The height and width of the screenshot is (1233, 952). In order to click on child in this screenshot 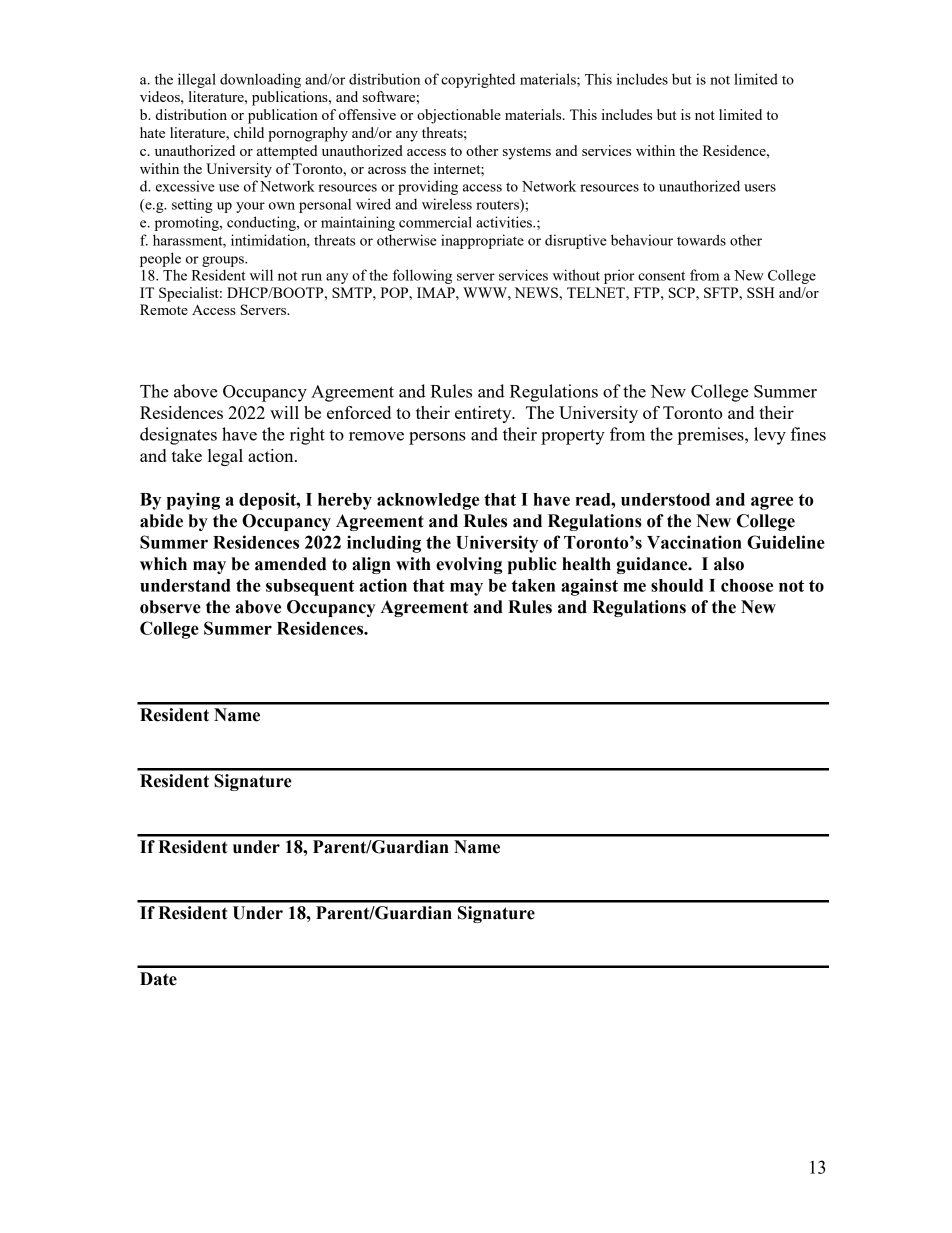, I will do `click(249, 132)`.
